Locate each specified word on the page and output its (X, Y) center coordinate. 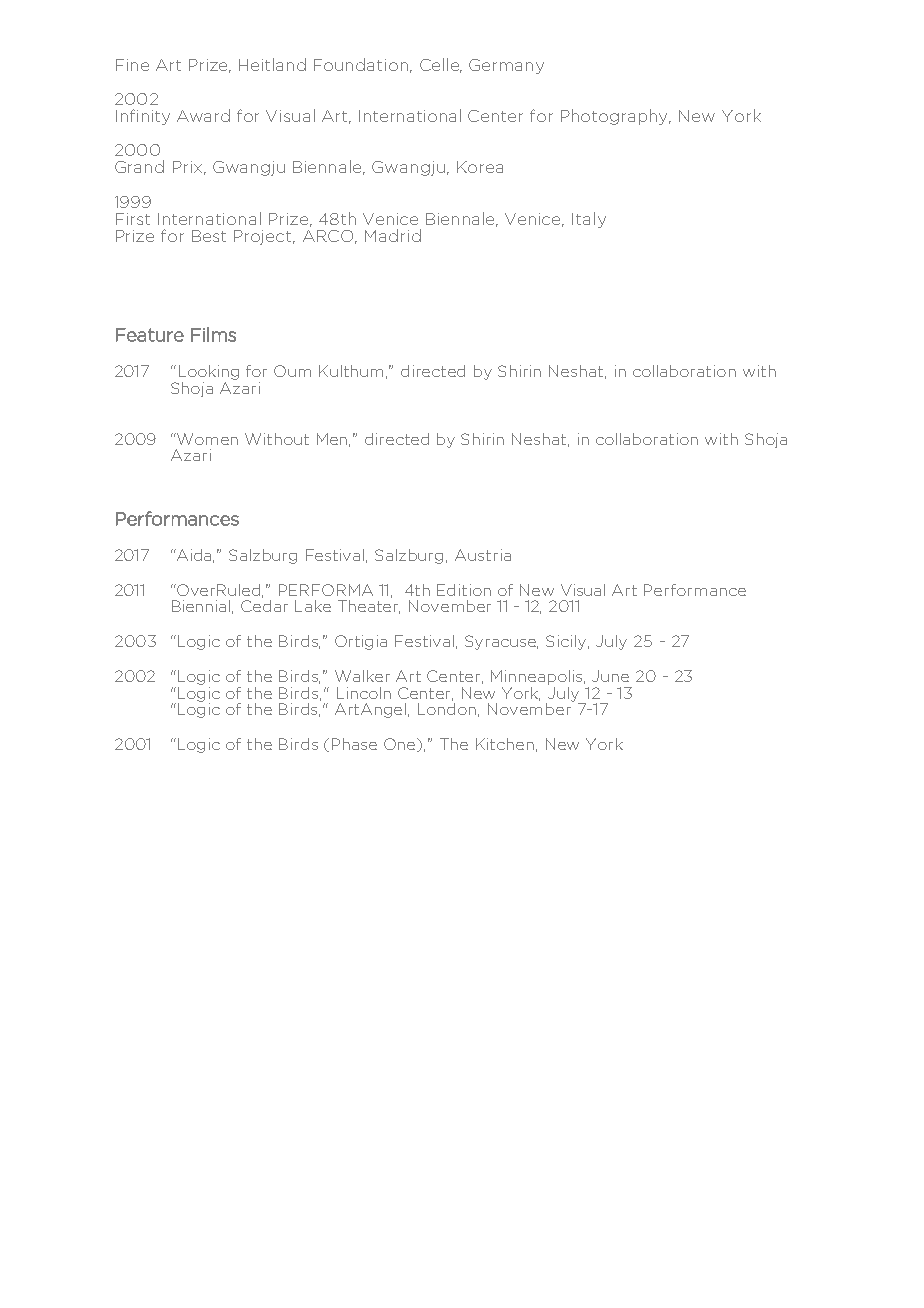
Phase (354, 744)
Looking (209, 372)
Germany (506, 66)
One (401, 745)
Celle (441, 65)
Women (206, 439)
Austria (483, 555)
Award (203, 115)
